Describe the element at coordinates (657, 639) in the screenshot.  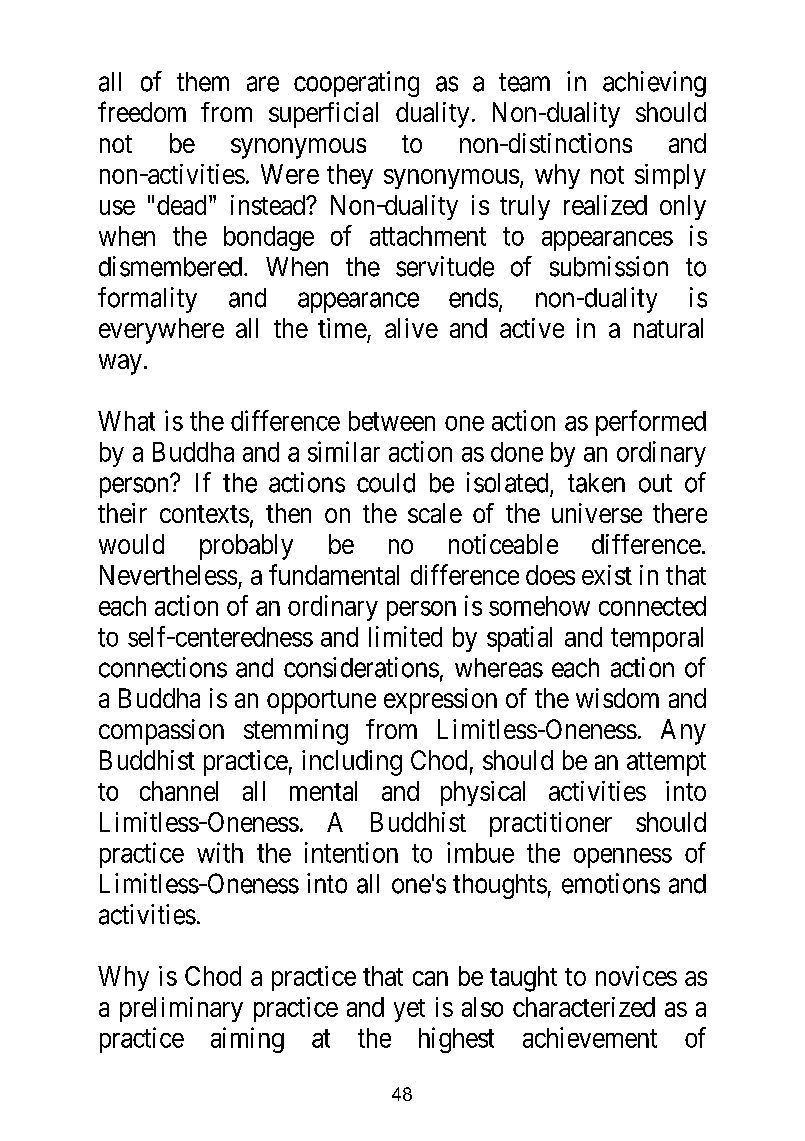
I see `temporal` at that location.
